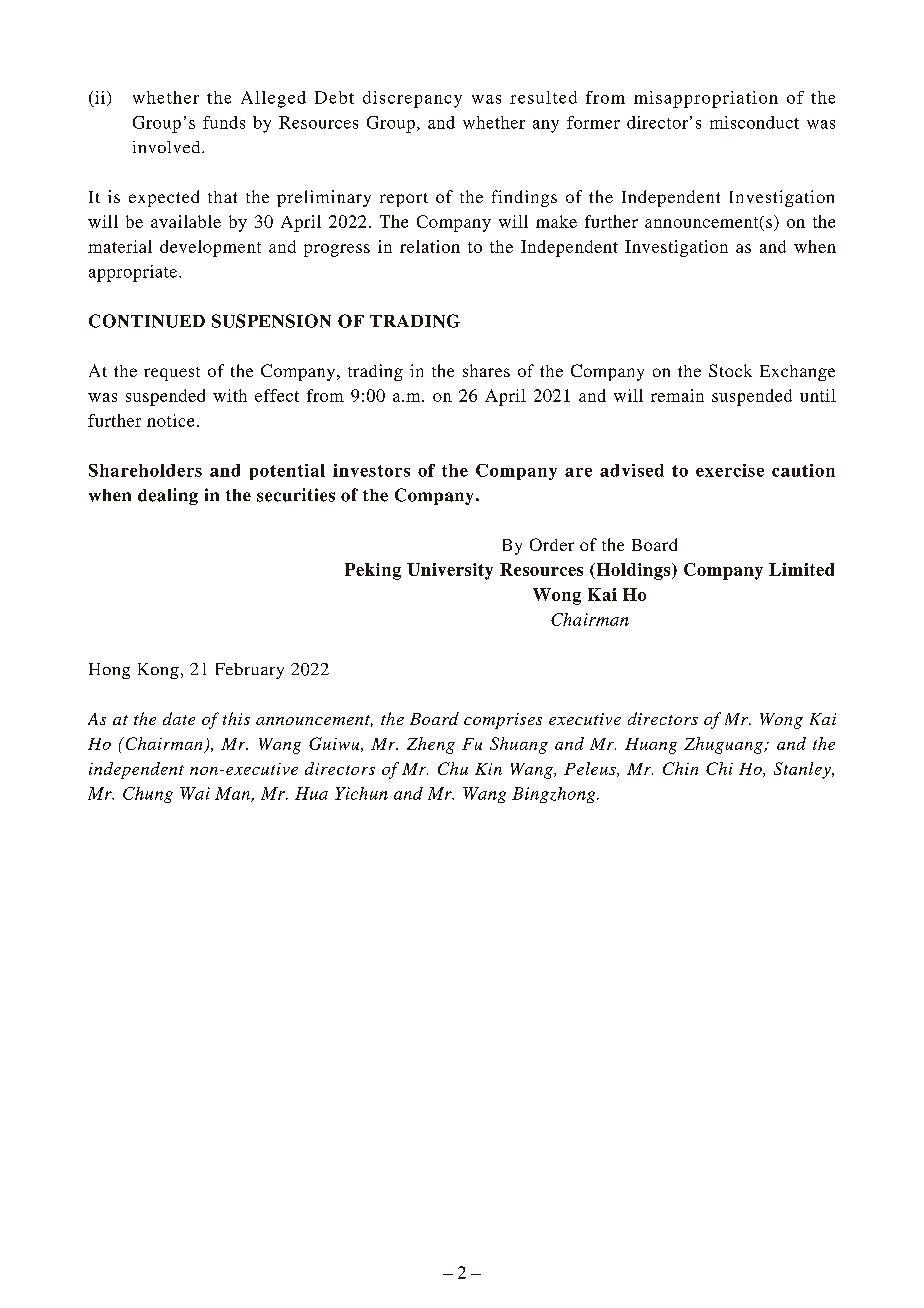  Describe the element at coordinates (412, 99) in the page. I see `discrepancy` at that location.
